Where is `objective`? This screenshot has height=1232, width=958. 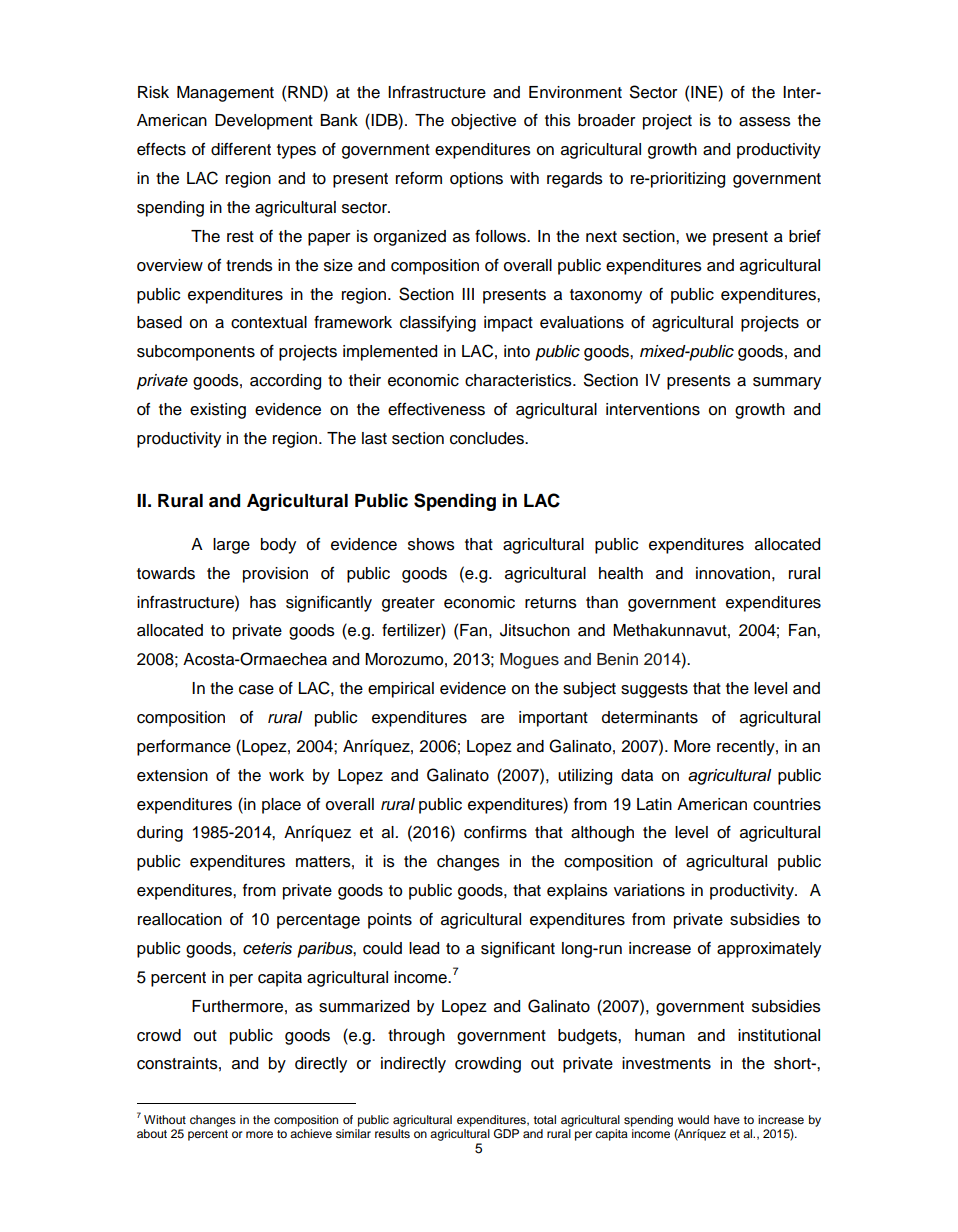
objective is located at coordinates (483, 122).
